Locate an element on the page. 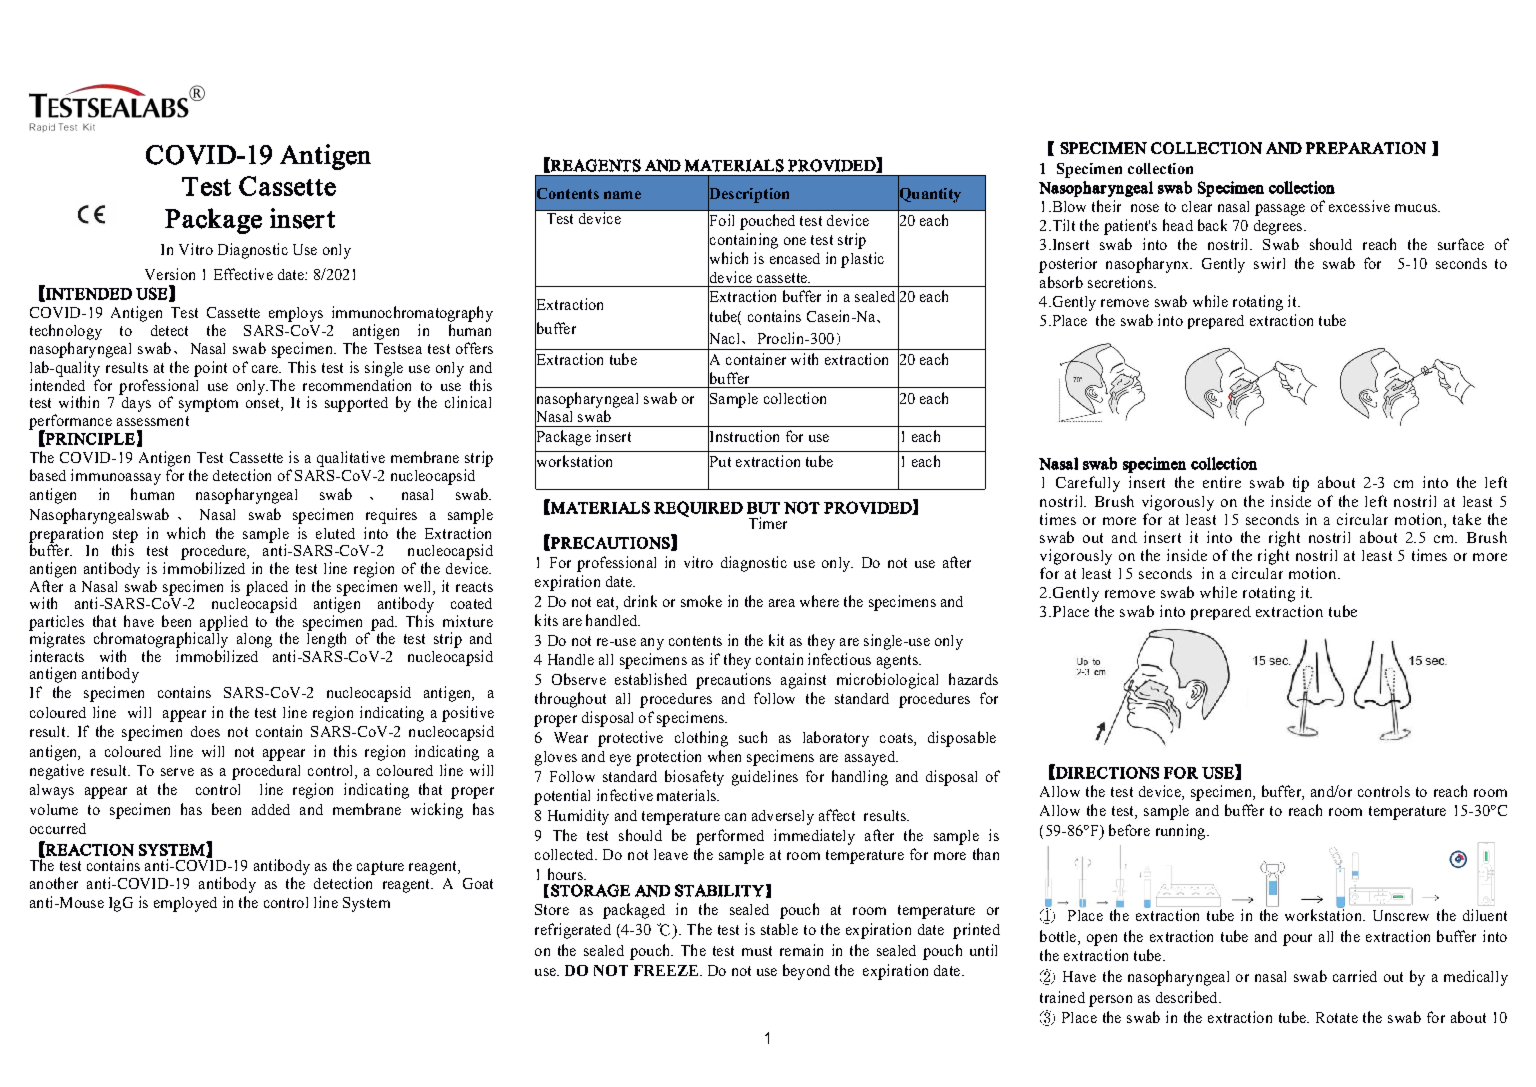 The image size is (1536, 1087). area is located at coordinates (782, 603).
